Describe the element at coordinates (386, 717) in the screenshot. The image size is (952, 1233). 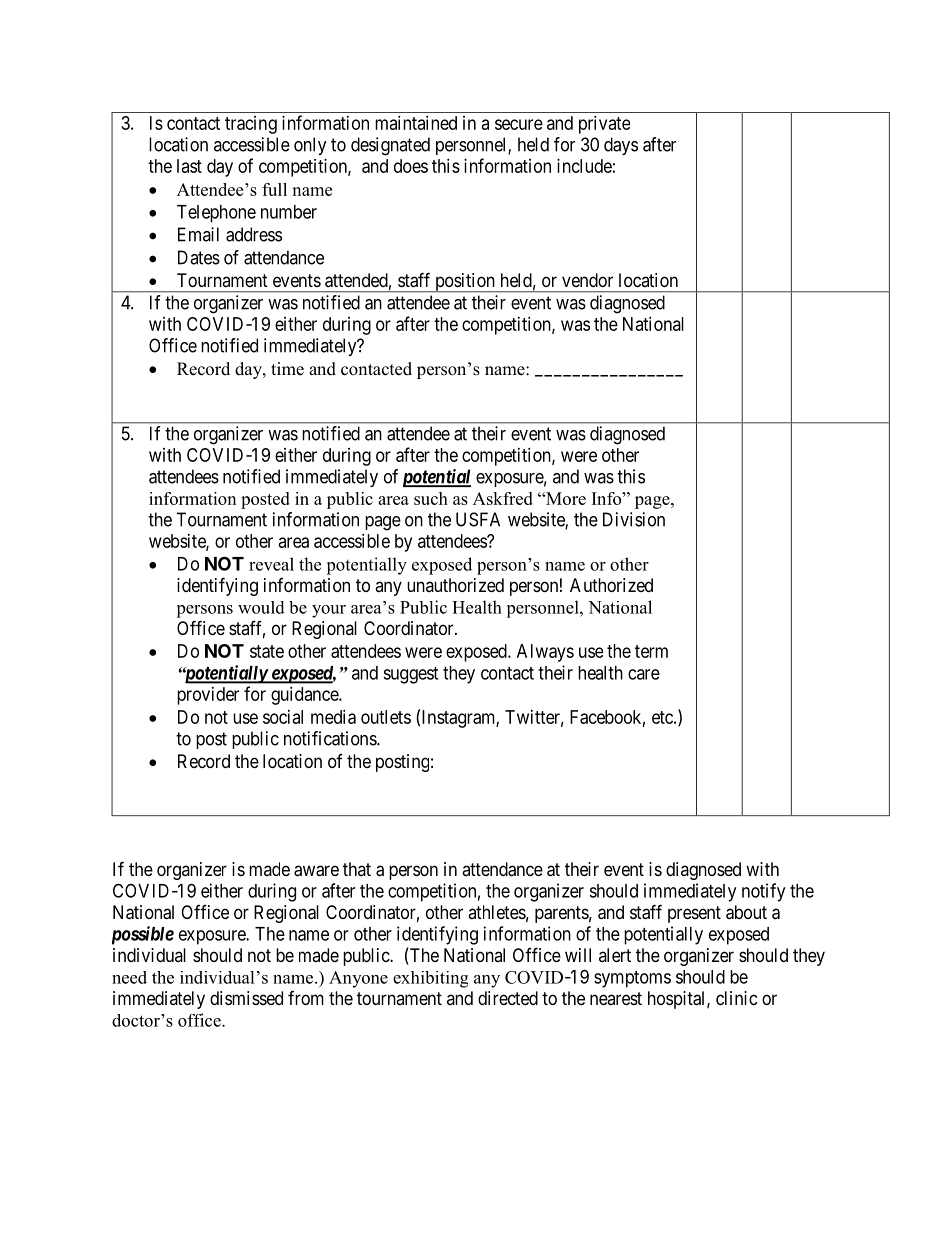
I see `outlets` at that location.
